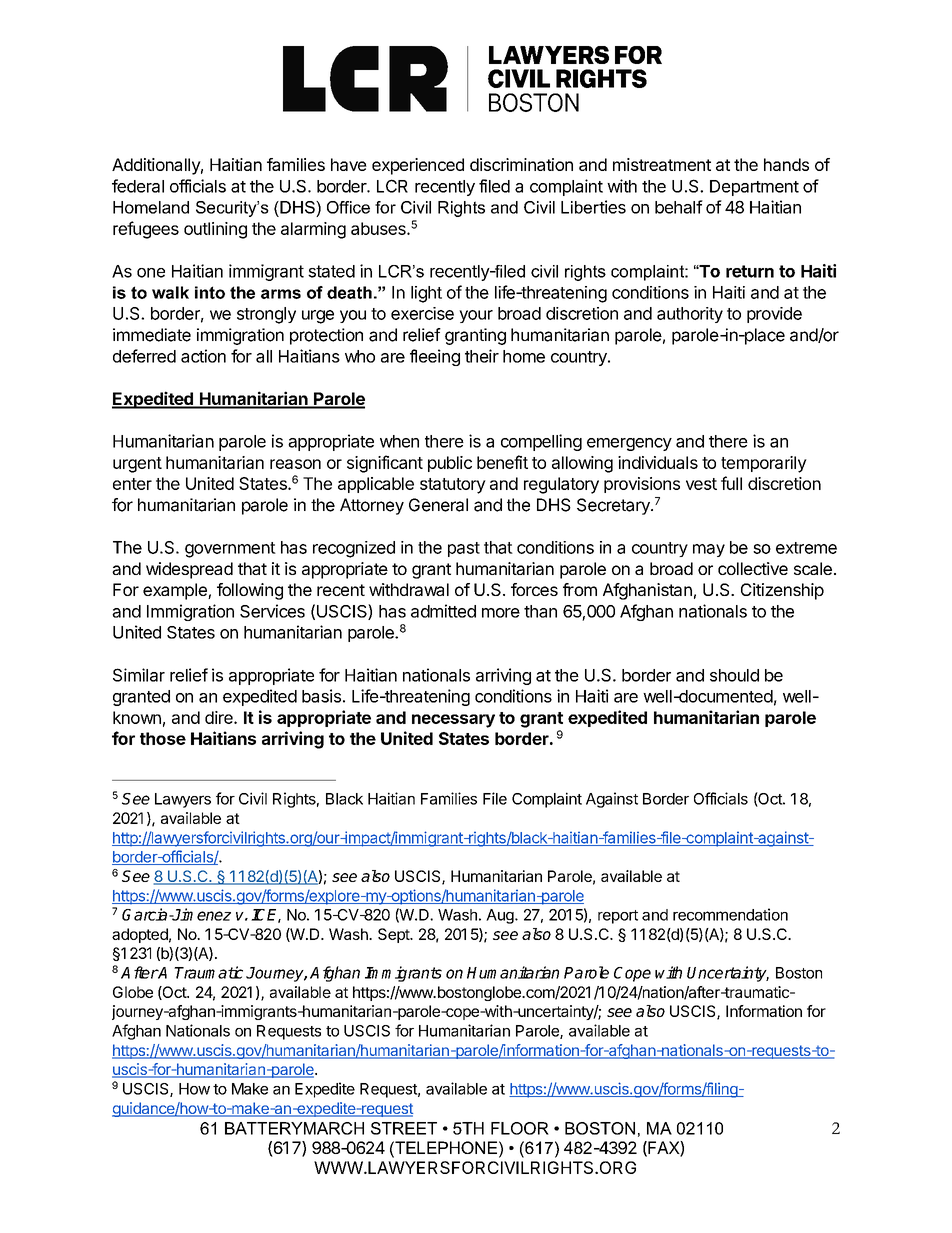  I want to click on necessary, so click(453, 721).
